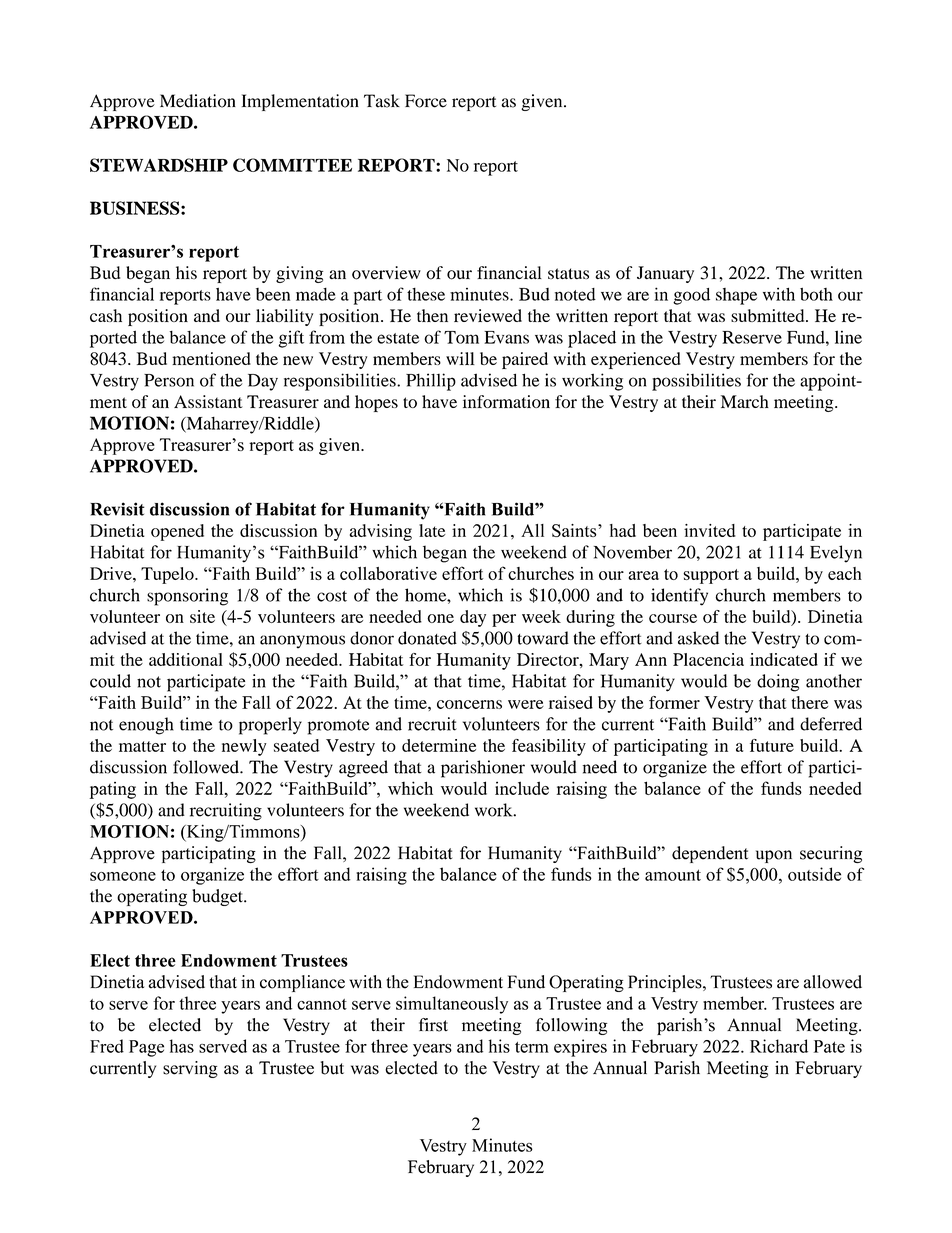 The image size is (952, 1233). Describe the element at coordinates (426, 101) in the screenshot. I see `Force` at that location.
